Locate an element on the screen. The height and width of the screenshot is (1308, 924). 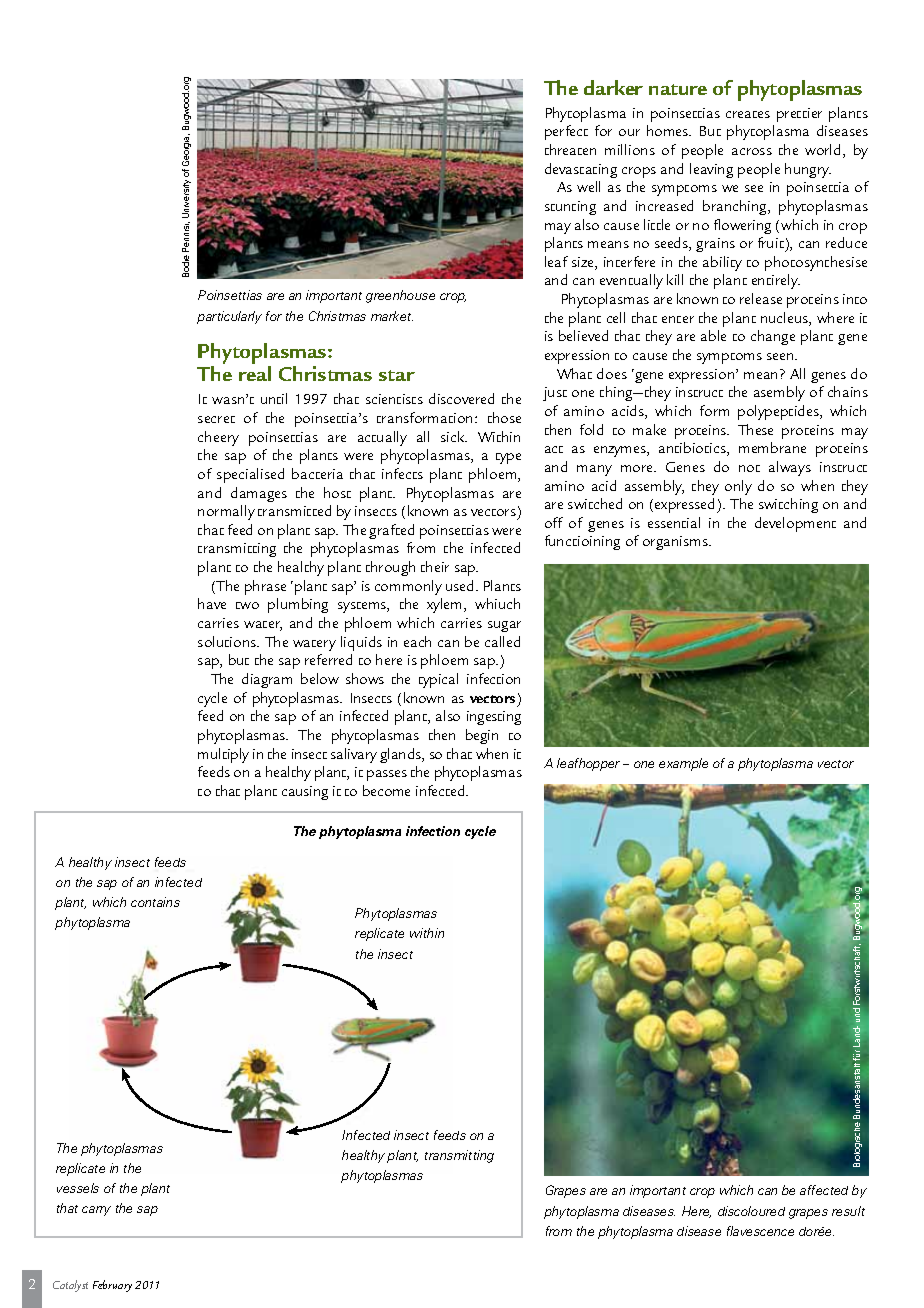
discoloured is located at coordinates (751, 1211).
